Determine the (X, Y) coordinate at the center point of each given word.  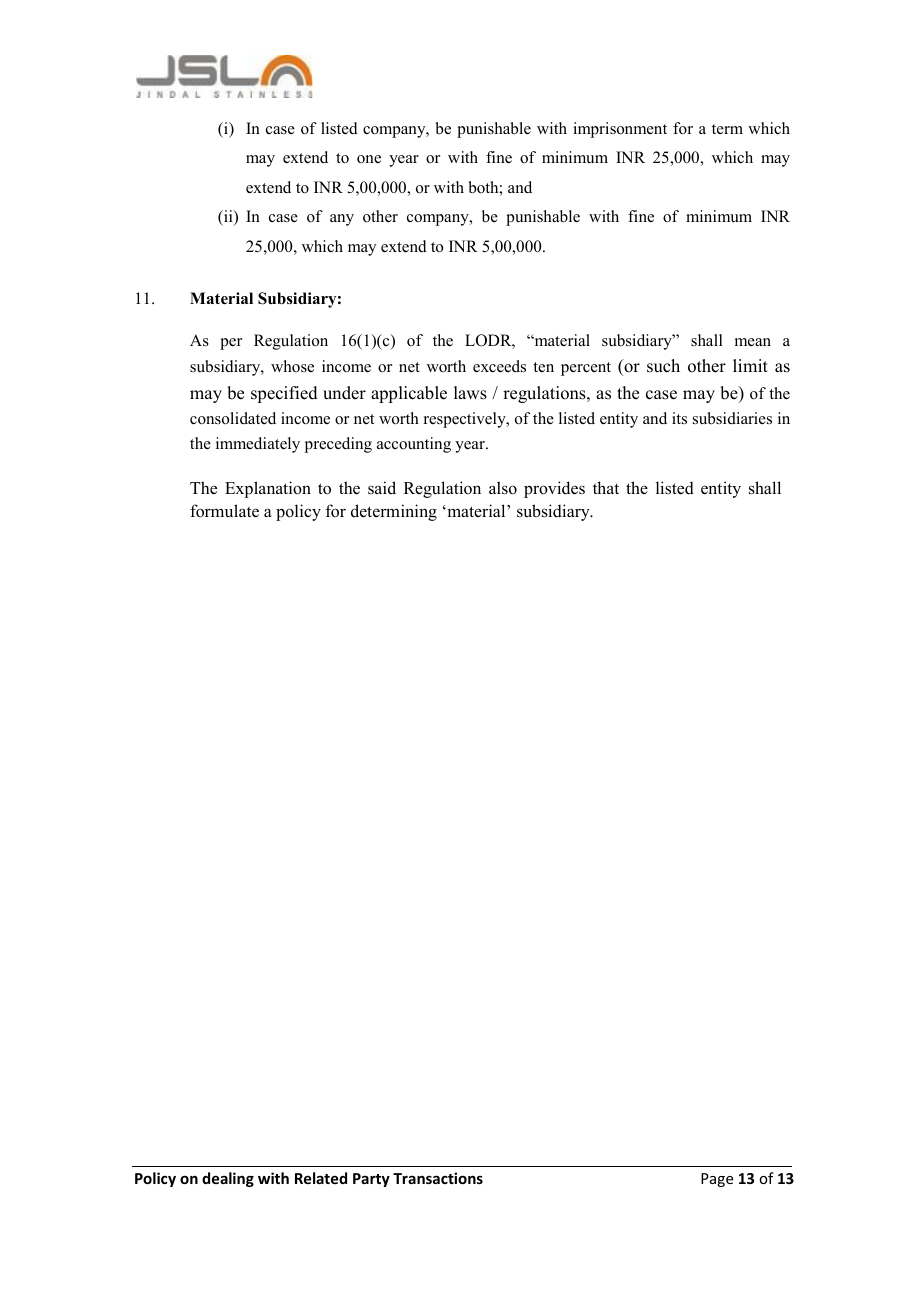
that (606, 487)
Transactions (438, 1178)
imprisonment (620, 130)
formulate (224, 511)
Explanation (268, 489)
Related (321, 1178)
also (503, 488)
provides (554, 489)
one (369, 159)
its (679, 418)
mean (753, 342)
